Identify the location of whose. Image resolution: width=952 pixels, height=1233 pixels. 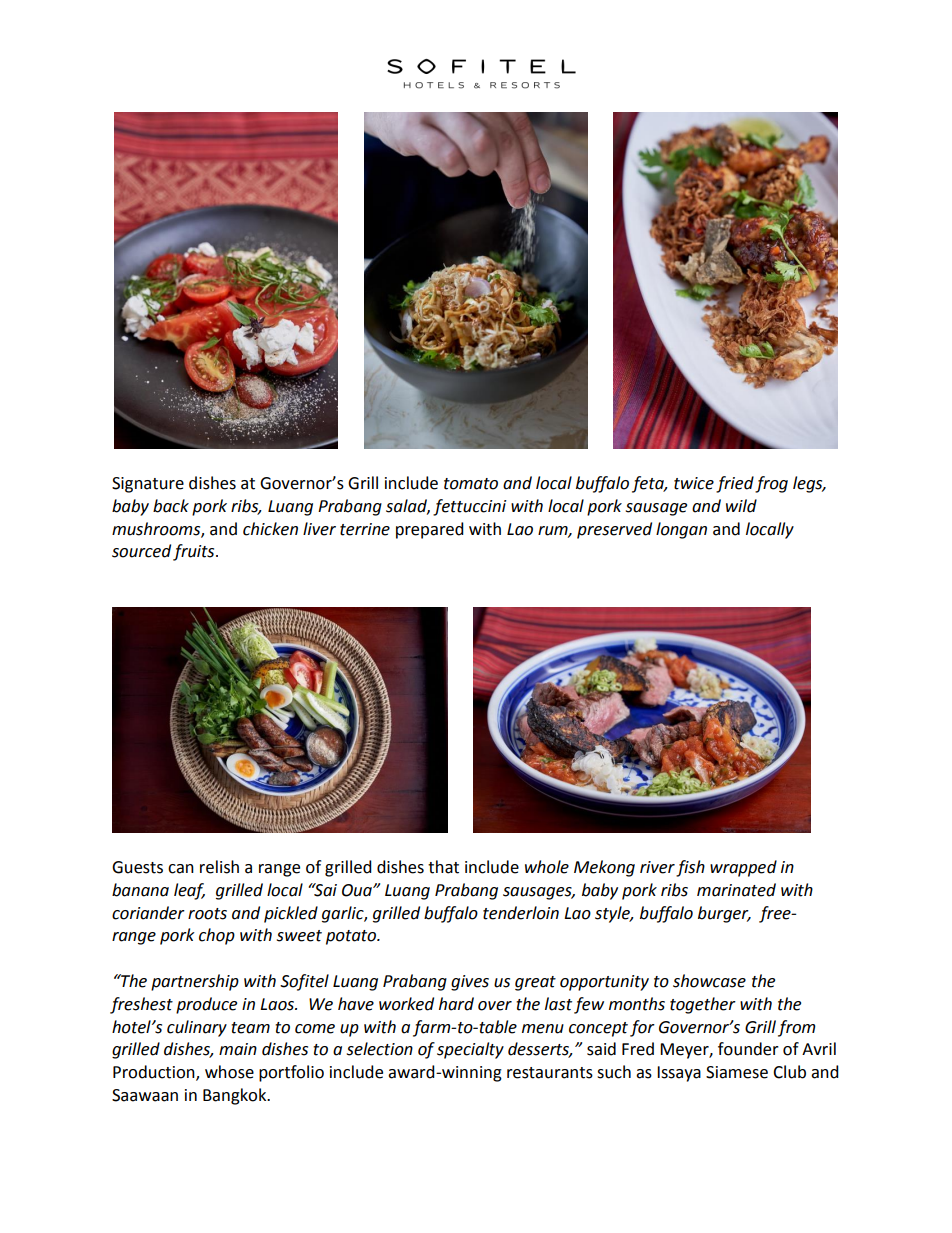
(229, 1072).
